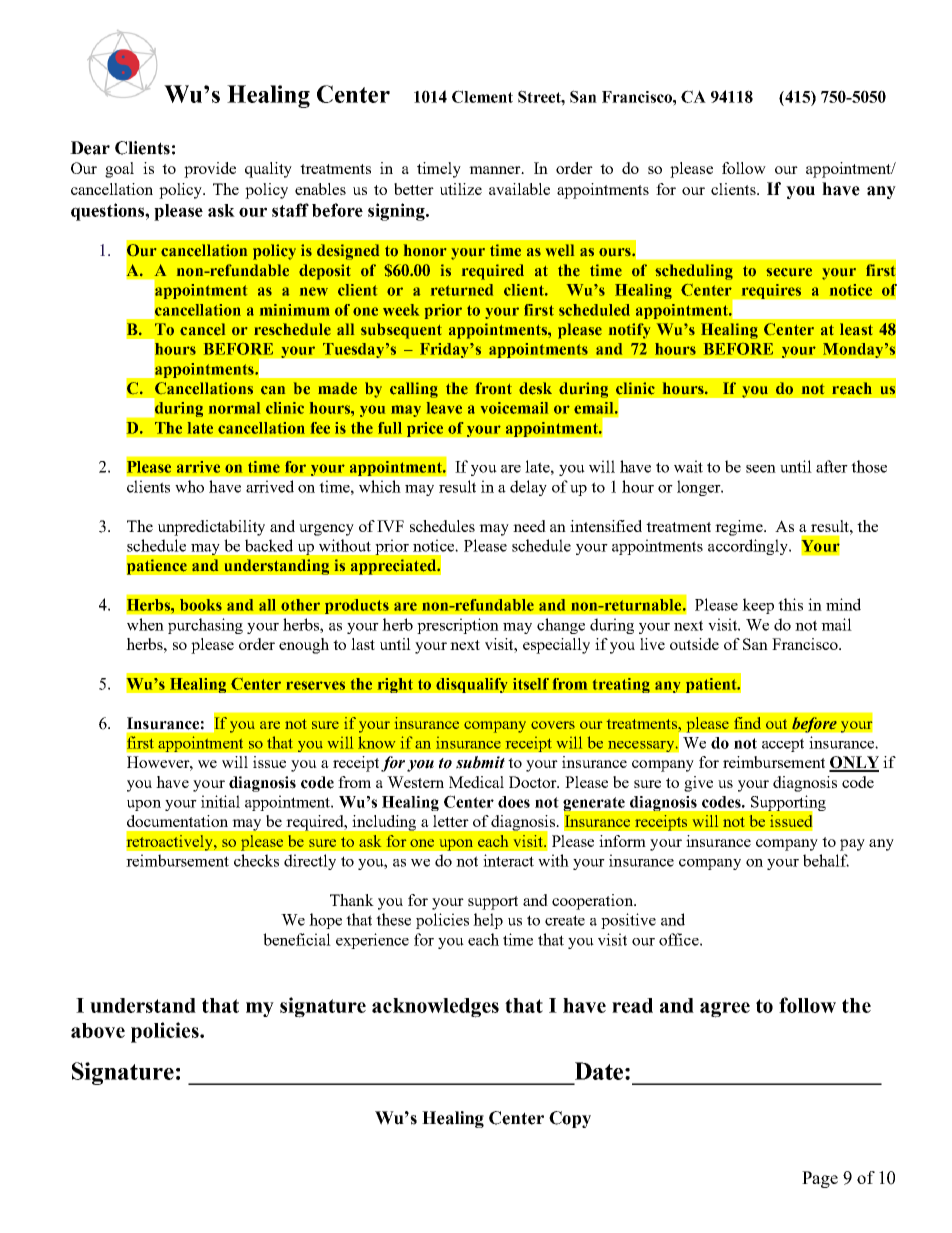 The height and width of the screenshot is (1233, 952). Describe the element at coordinates (210, 170) in the screenshot. I see `provide` at that location.
